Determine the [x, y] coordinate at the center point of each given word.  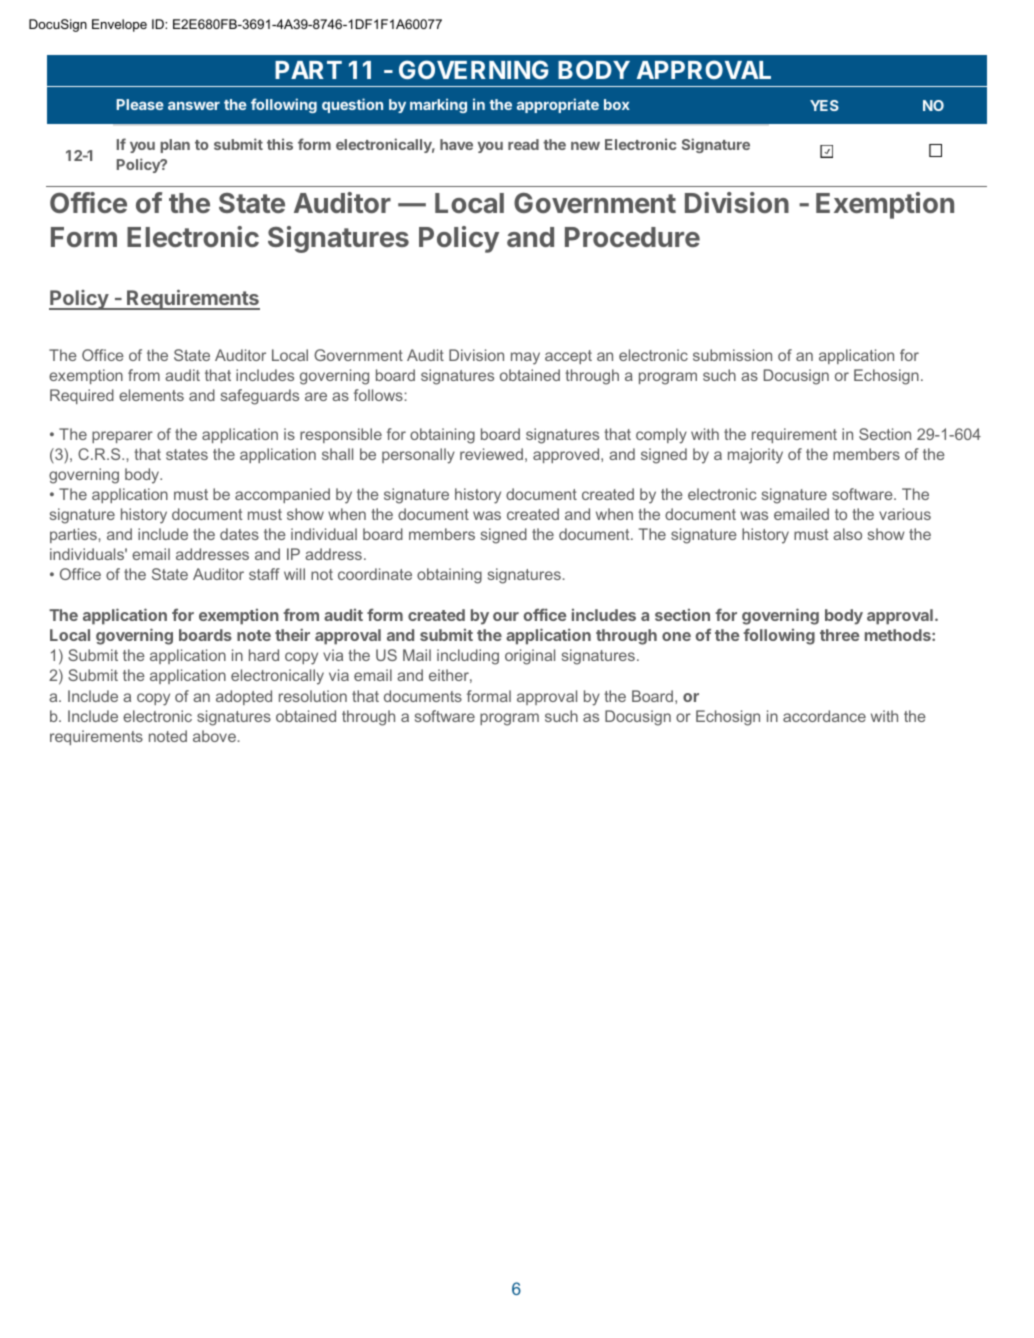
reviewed [491, 454]
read [523, 144]
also [847, 534]
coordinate [375, 574]
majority [755, 456]
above [214, 736]
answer [194, 106]
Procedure [632, 237]
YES [824, 105]
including [468, 657]
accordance [824, 716]
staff [264, 574]
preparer [122, 437]
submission [732, 355]
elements [151, 395]
